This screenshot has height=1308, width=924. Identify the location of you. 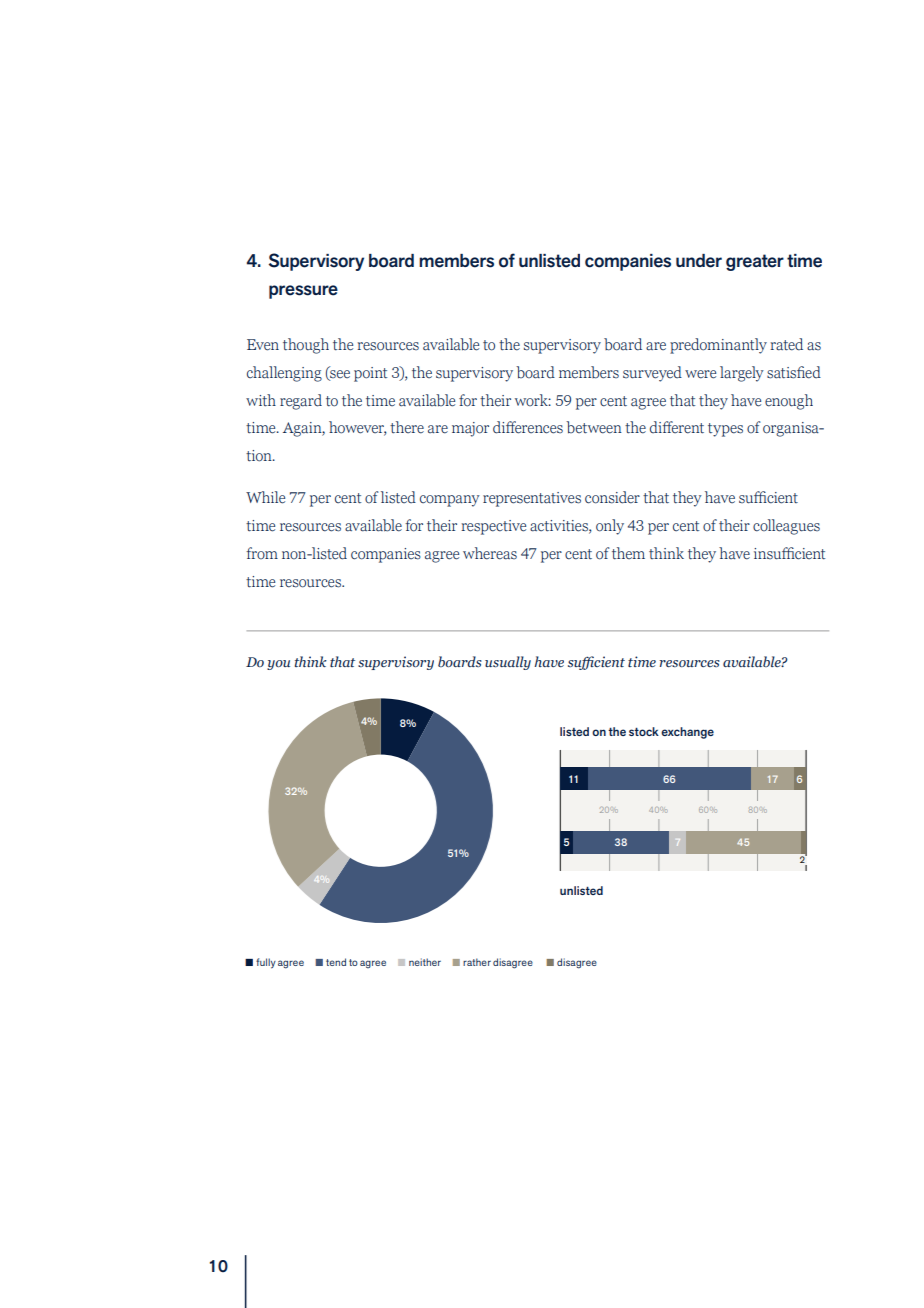
(278, 665).
